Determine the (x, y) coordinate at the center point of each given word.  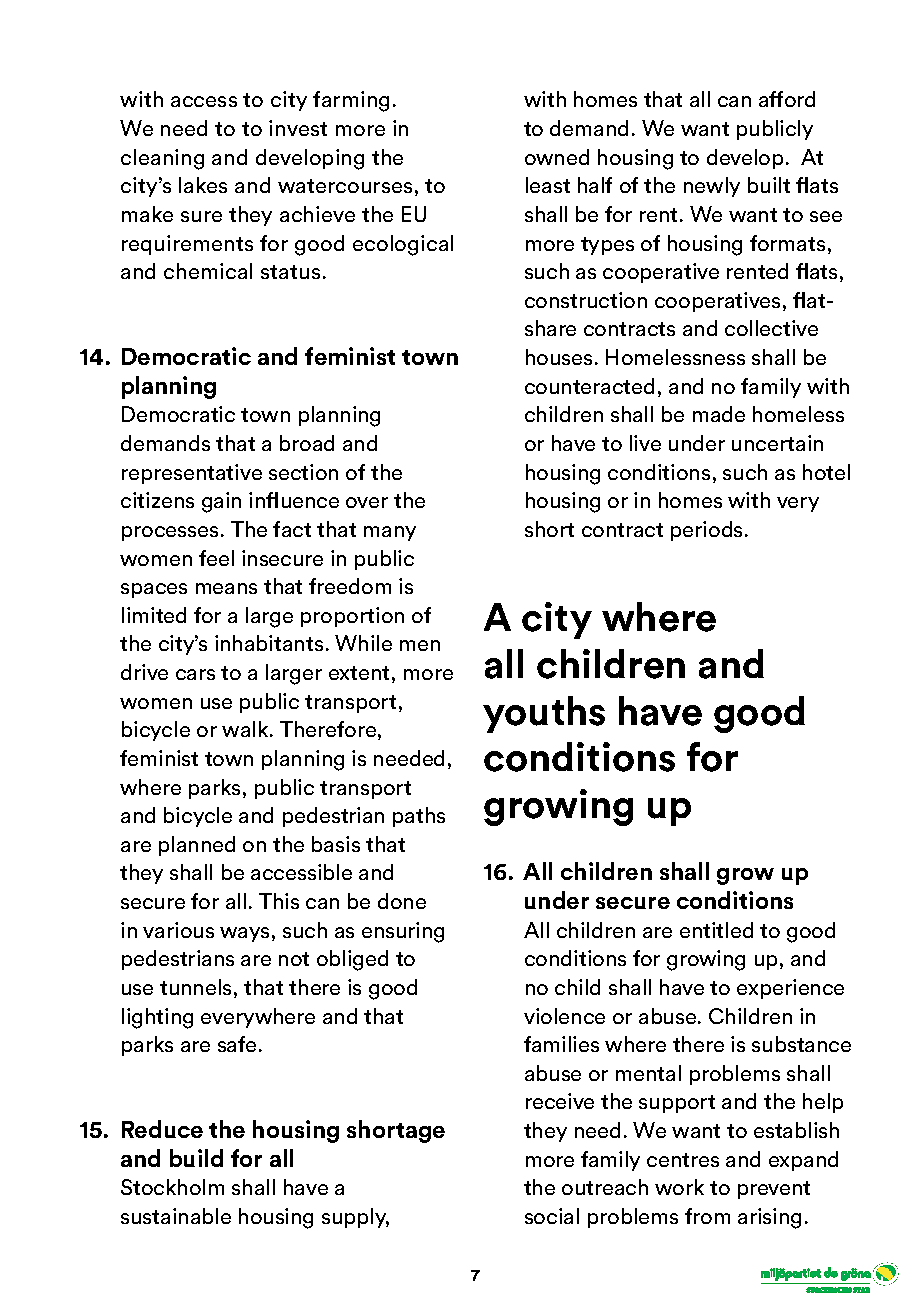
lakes (203, 185)
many (390, 533)
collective (771, 328)
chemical (208, 271)
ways (244, 934)
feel (216, 558)
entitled (716, 930)
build (196, 1158)
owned (557, 157)
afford (787, 99)
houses (559, 357)
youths (544, 714)
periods (706, 531)
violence (564, 1016)
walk (246, 729)
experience (790, 989)
